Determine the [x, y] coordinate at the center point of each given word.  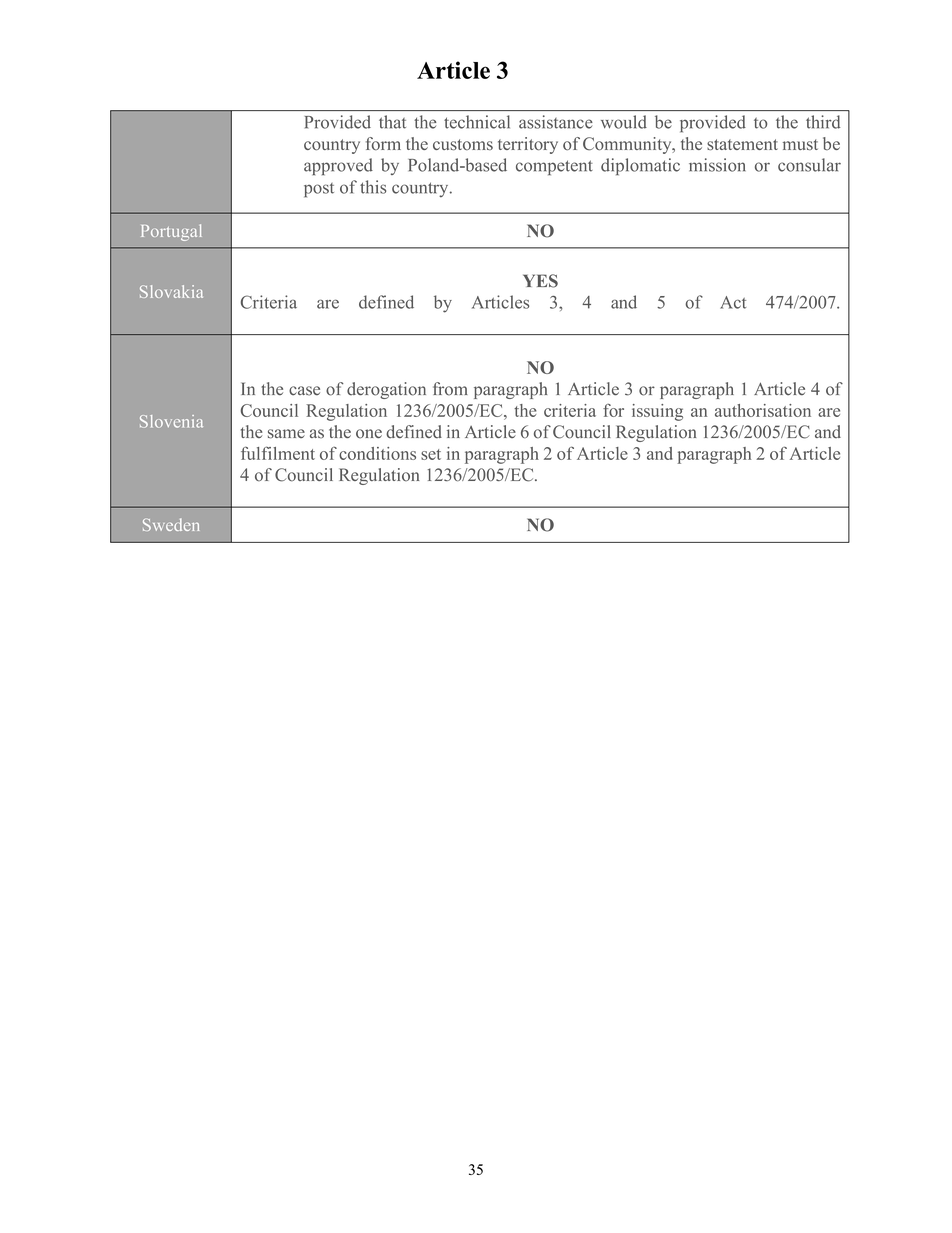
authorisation [763, 410]
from [450, 389]
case [304, 391]
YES [540, 281]
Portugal [171, 232]
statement [742, 144]
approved [338, 166]
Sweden [171, 524]
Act [733, 302]
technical [477, 122]
